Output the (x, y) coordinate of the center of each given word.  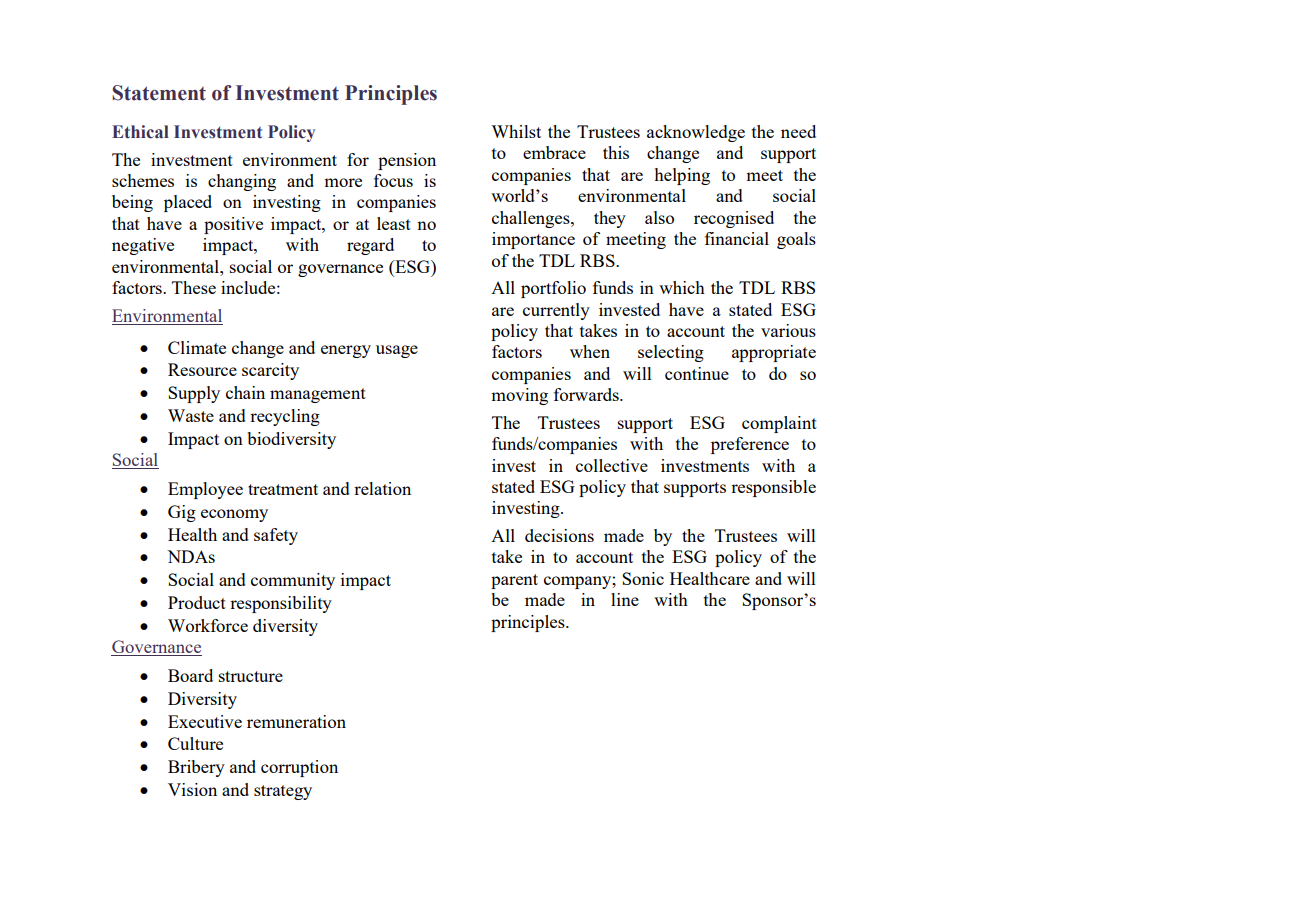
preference (750, 445)
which (682, 287)
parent (514, 581)
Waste (191, 415)
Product (197, 602)
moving (519, 396)
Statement (159, 93)
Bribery (196, 768)
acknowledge (696, 133)
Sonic (643, 578)
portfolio (553, 289)
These (194, 287)
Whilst (516, 131)
